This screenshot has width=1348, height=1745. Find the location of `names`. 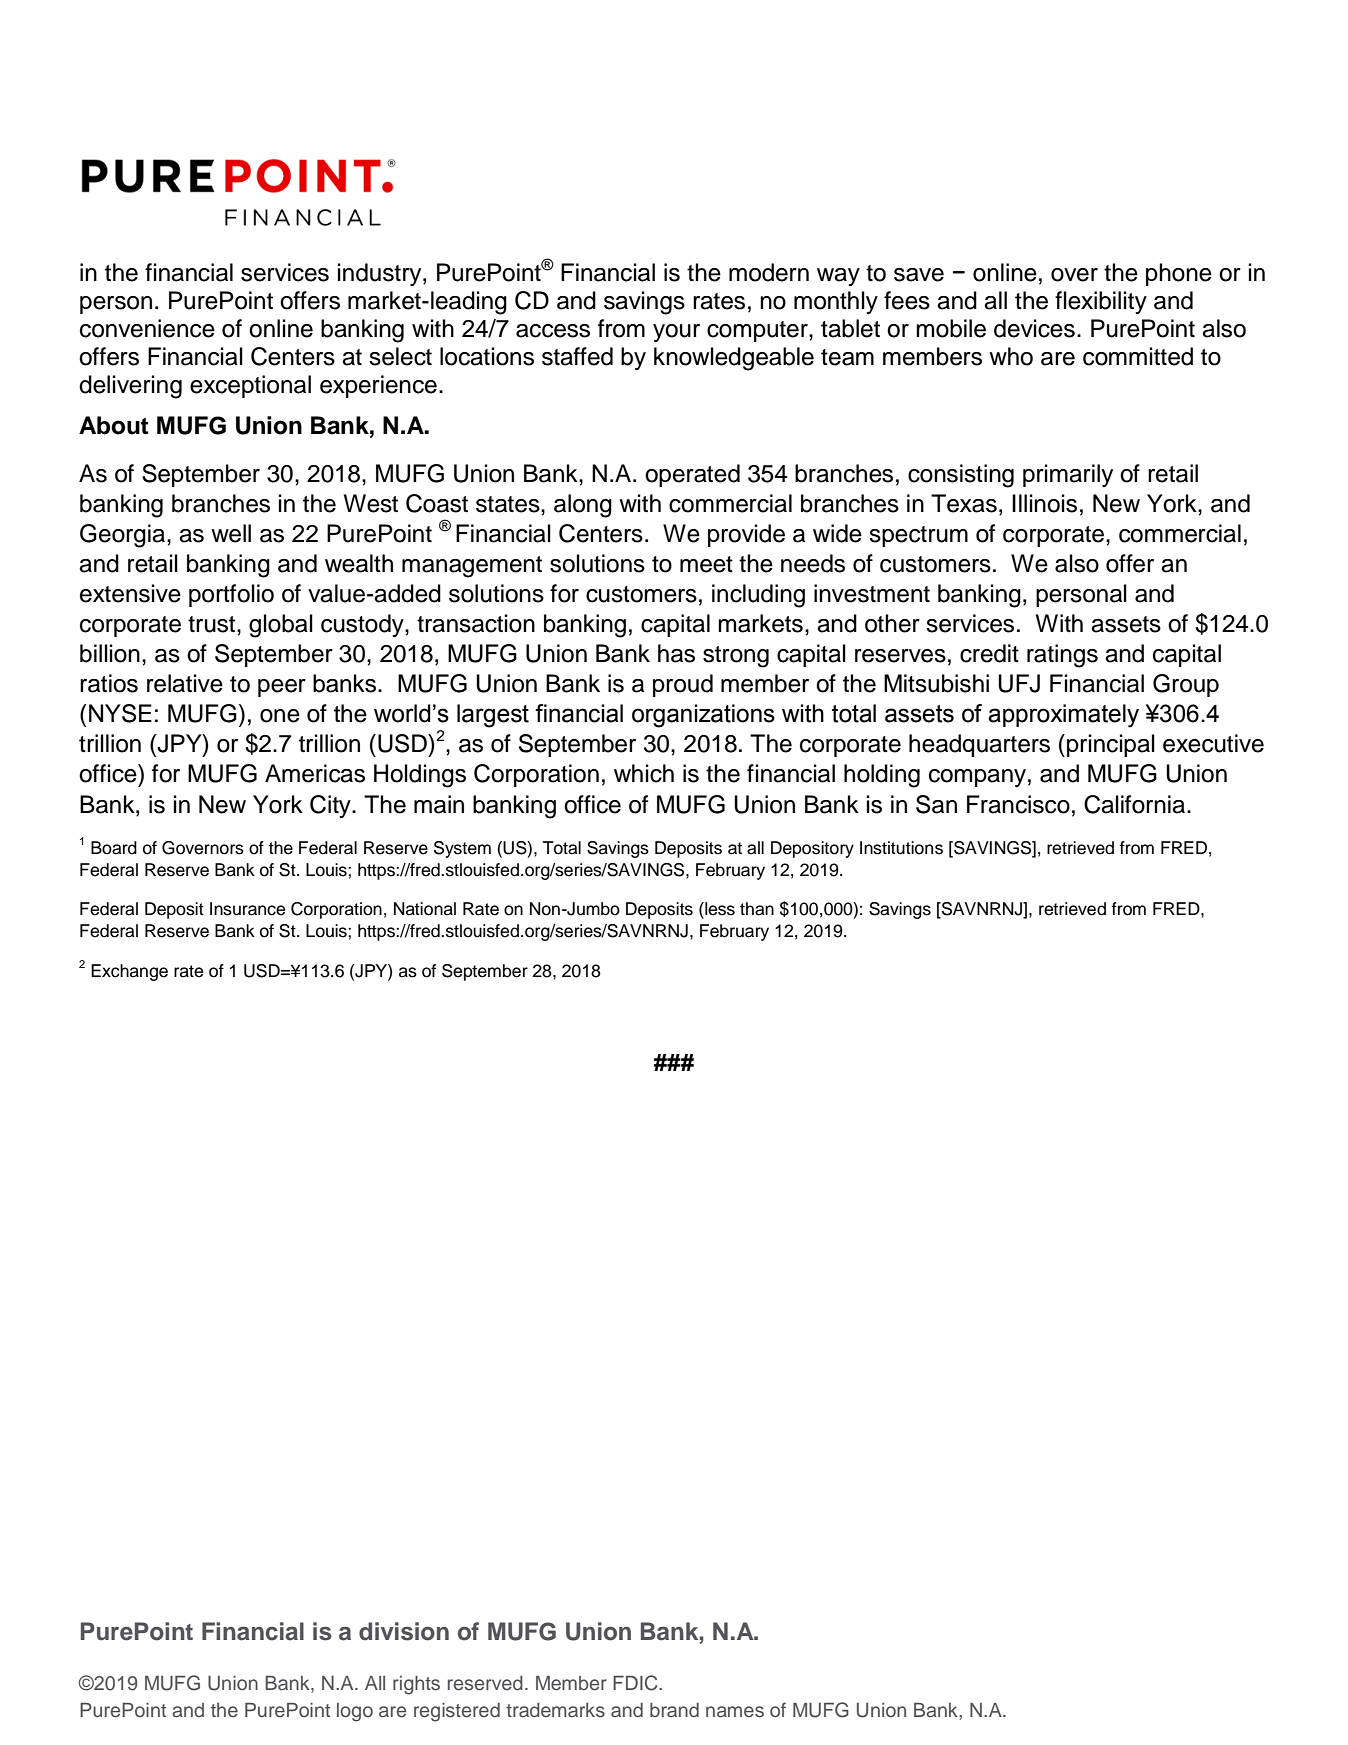

names is located at coordinates (735, 1712).
